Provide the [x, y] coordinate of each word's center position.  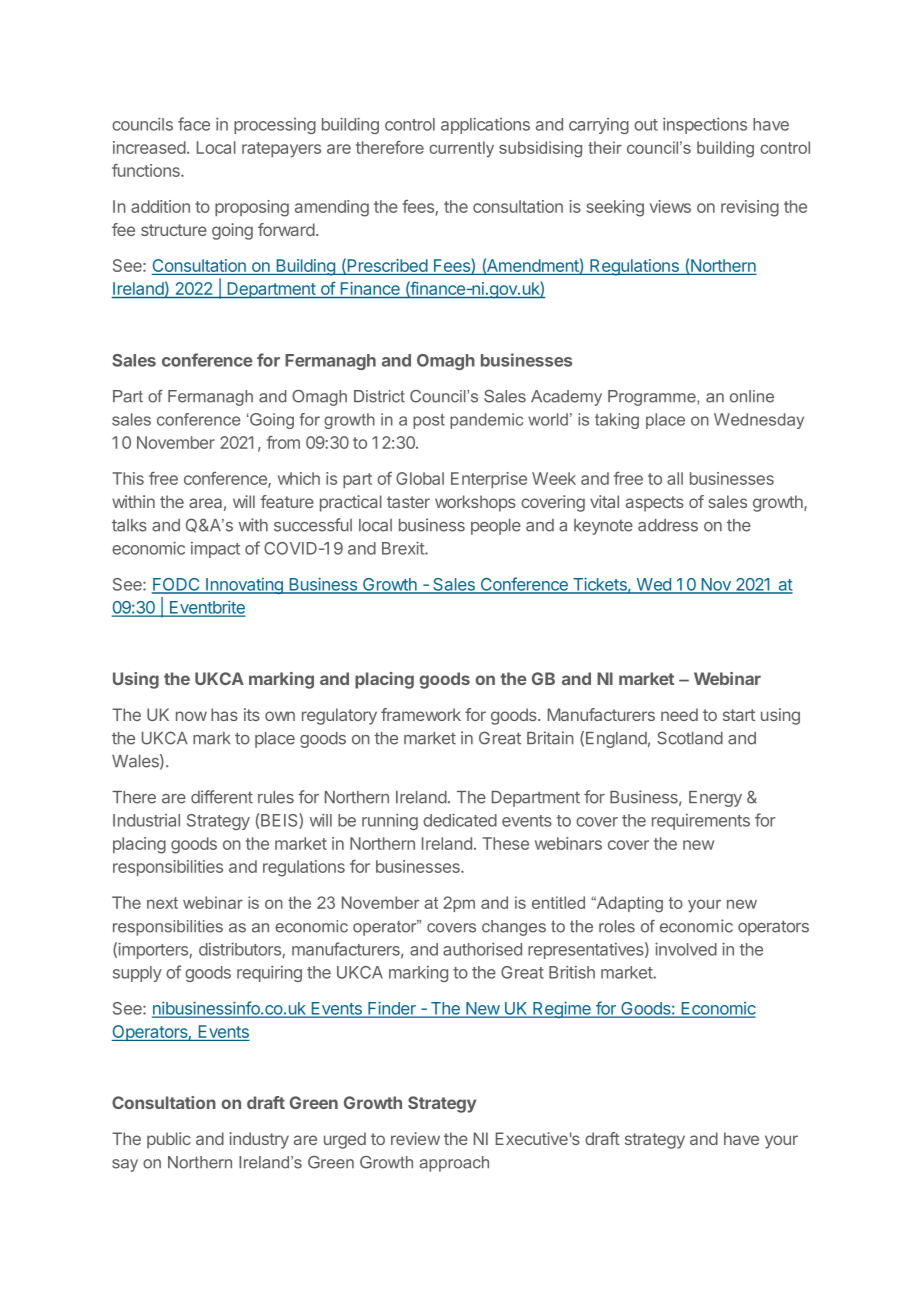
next [162, 903]
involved [686, 949]
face [194, 124]
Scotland [690, 738]
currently [461, 149]
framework [421, 714]
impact [215, 550]
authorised [482, 949]
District [379, 396]
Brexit [404, 548]
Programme [653, 398]
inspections [705, 125]
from [283, 442]
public [169, 1140]
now [191, 716]
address [668, 525]
